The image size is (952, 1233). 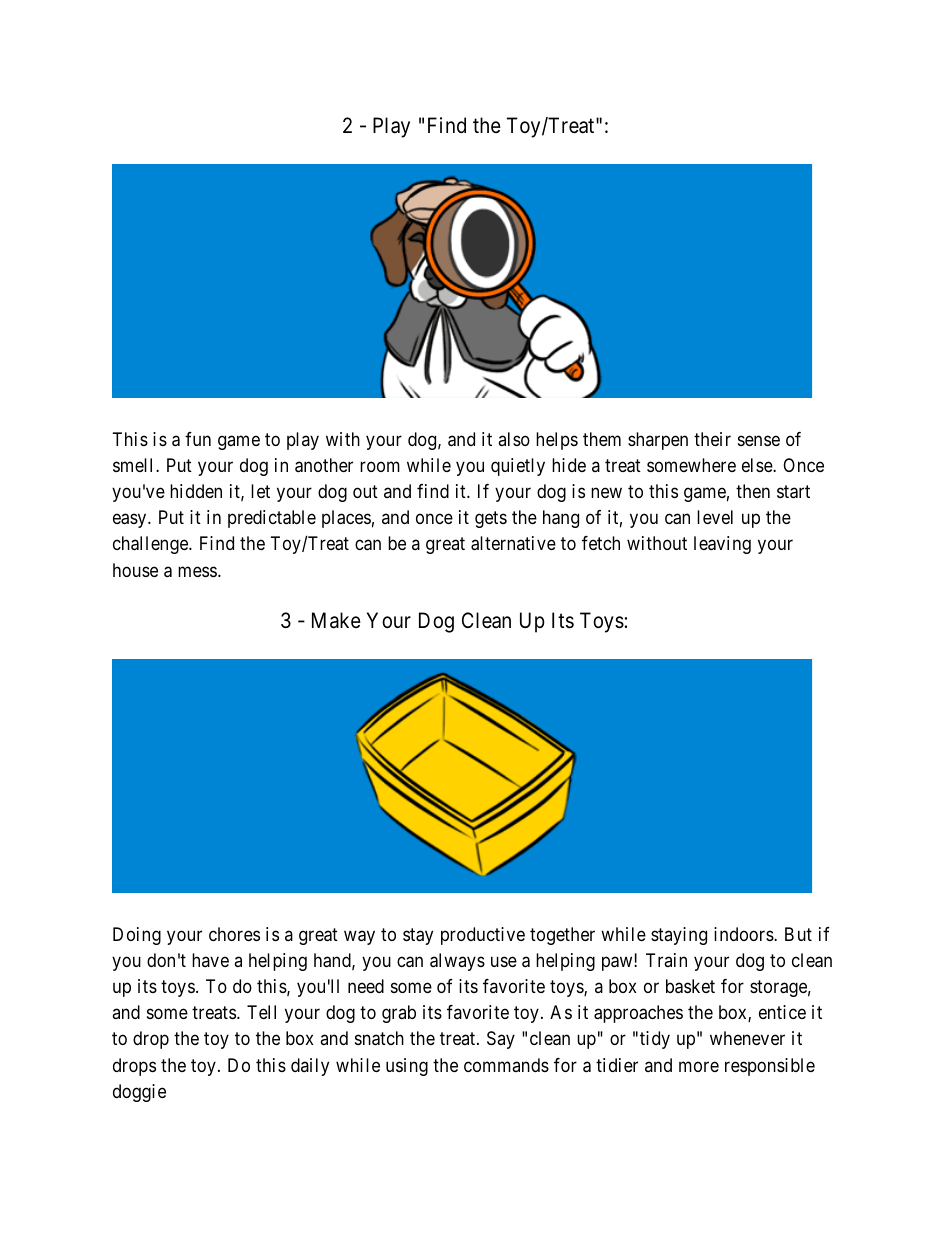 What do you see at coordinates (483, 936) in the page?
I see `productive` at bounding box center [483, 936].
